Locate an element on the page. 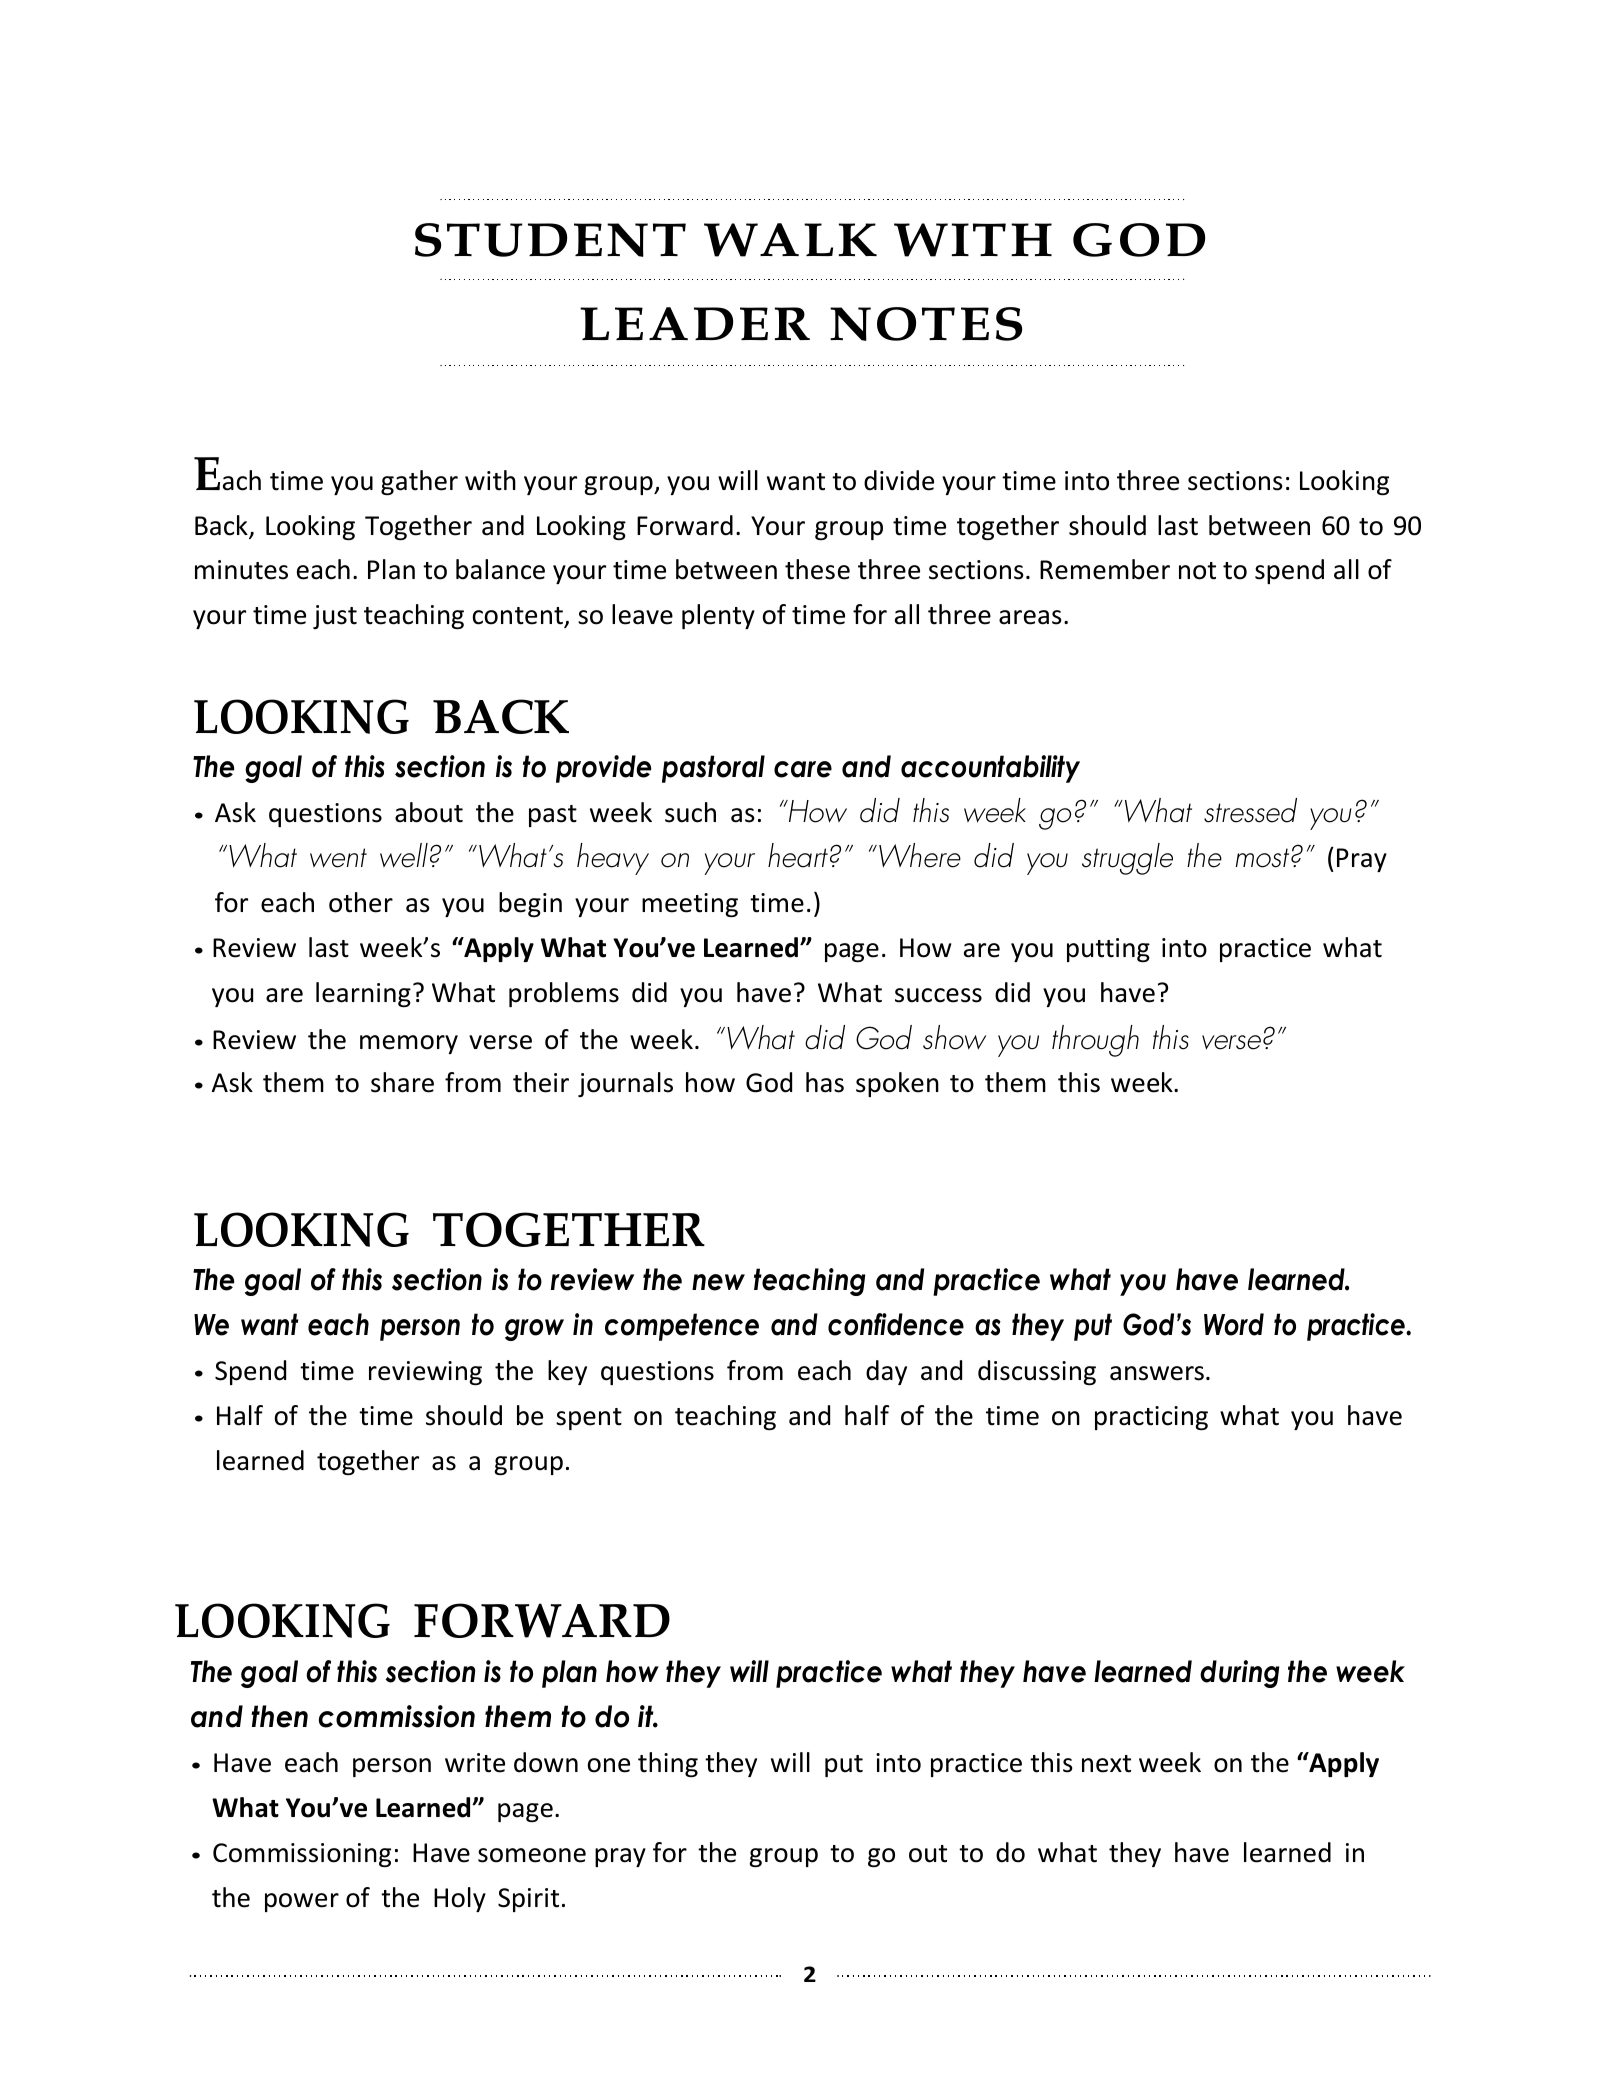 The image size is (1619, 2095). LEADER is located at coordinates (695, 323).
